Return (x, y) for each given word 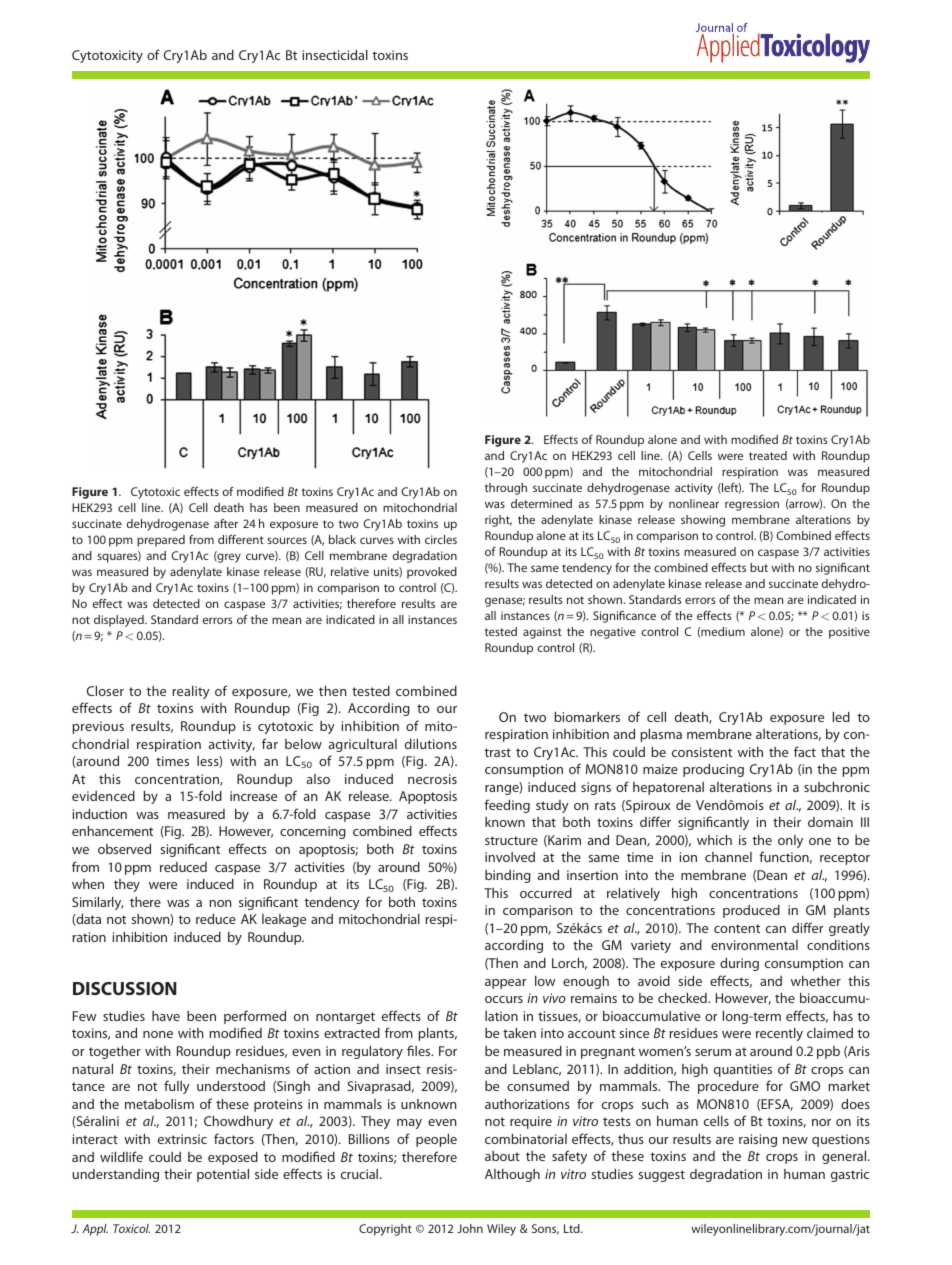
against (542, 633)
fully (177, 1087)
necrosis (432, 779)
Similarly (98, 903)
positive (849, 633)
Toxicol (131, 1228)
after (226, 523)
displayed (120, 621)
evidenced (103, 796)
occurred (546, 893)
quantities (743, 1070)
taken (519, 1033)
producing (713, 770)
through (506, 489)
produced (751, 911)
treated (768, 455)
